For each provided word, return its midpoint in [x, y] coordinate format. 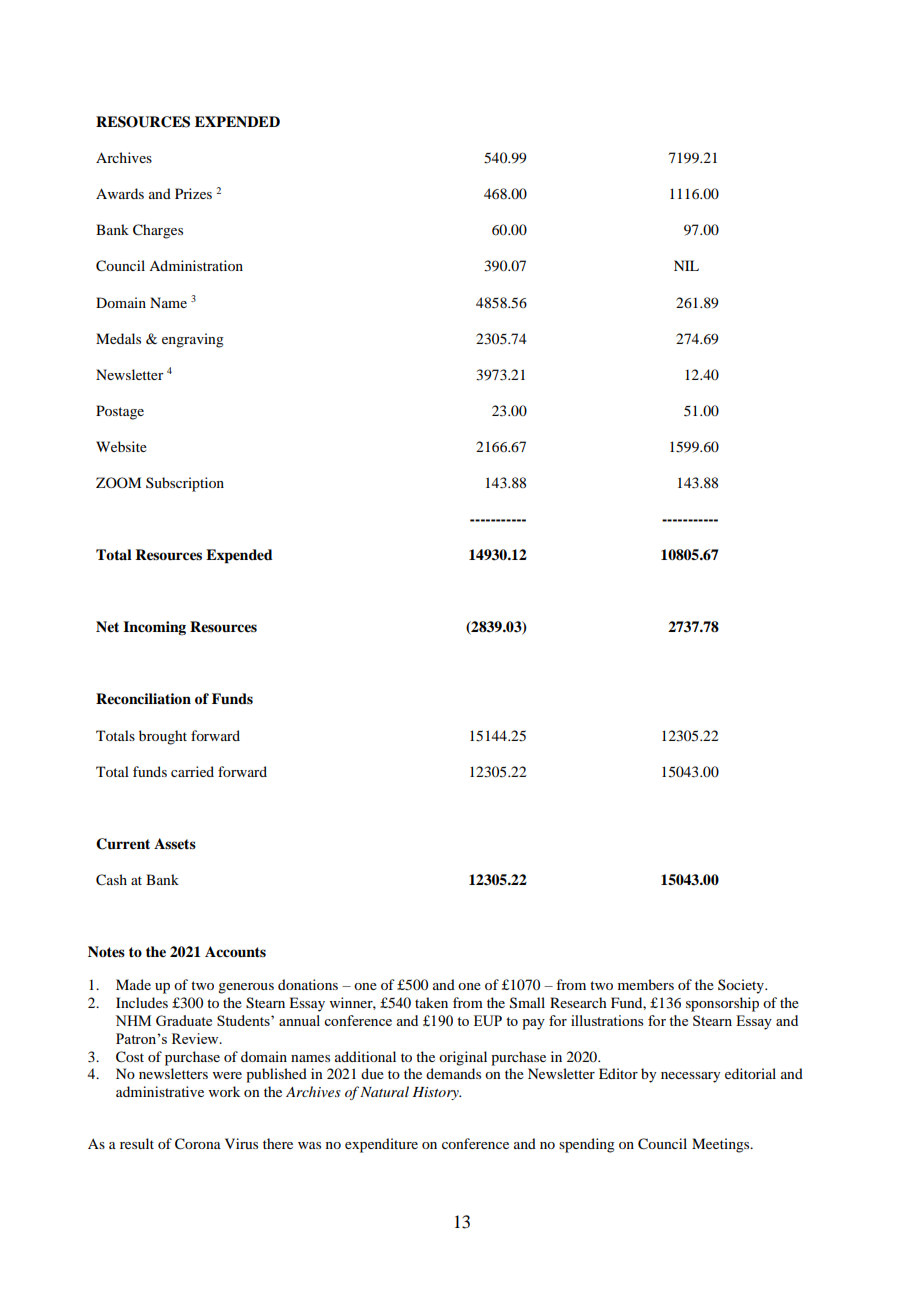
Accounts [235, 952]
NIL [686, 265]
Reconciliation [143, 698]
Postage [120, 412]
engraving [193, 340]
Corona [198, 1144]
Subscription [185, 484]
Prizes [193, 193]
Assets [175, 843]
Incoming [154, 628]
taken [431, 1002]
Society [742, 986]
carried [192, 771]
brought [163, 737]
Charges [158, 231]
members [646, 984]
